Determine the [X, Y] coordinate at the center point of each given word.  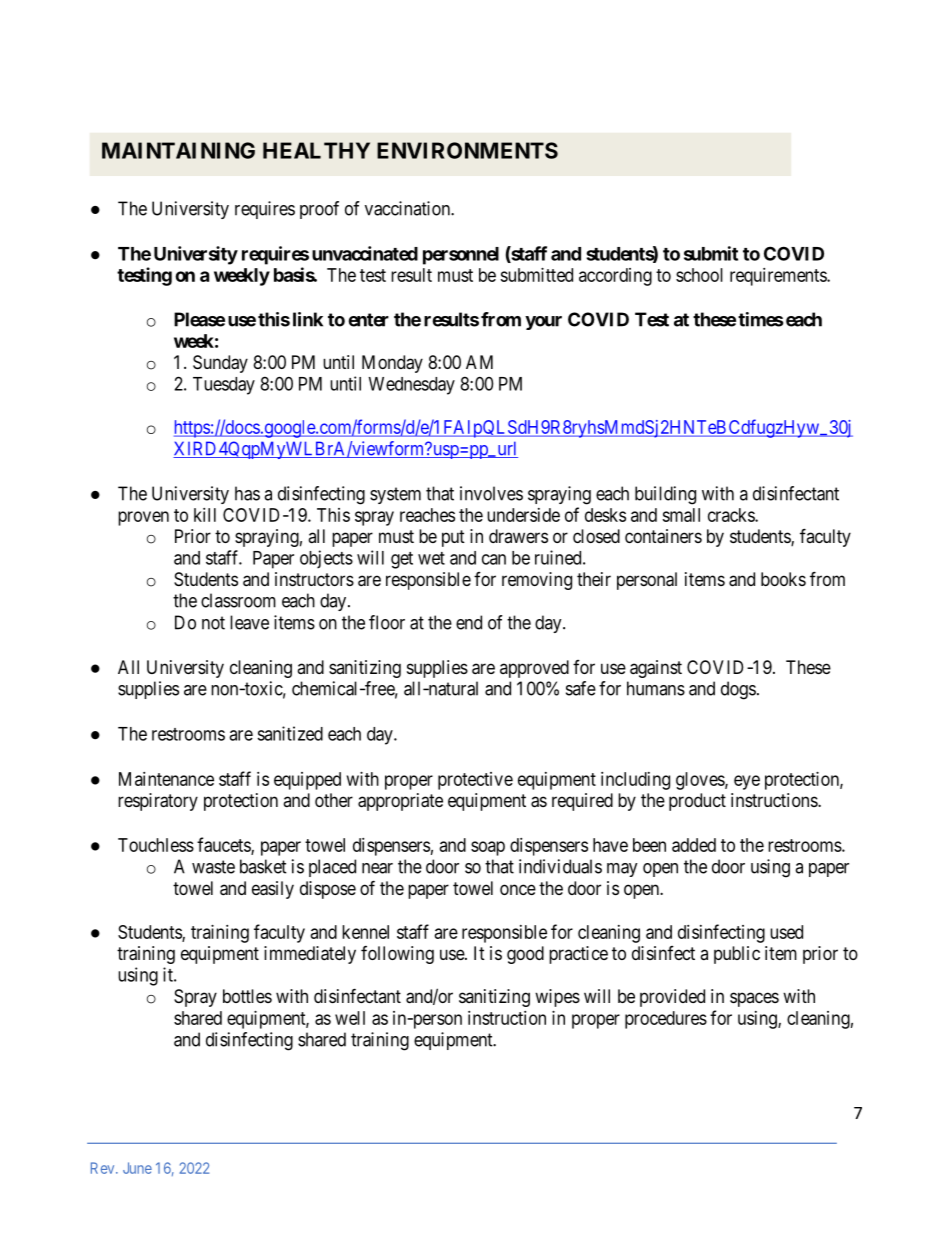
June [137, 1168]
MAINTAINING [178, 150]
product [697, 802]
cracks [732, 515]
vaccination [408, 208]
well [350, 1018]
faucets [224, 845]
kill [205, 515]
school [699, 275]
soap [488, 848]
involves [491, 493]
